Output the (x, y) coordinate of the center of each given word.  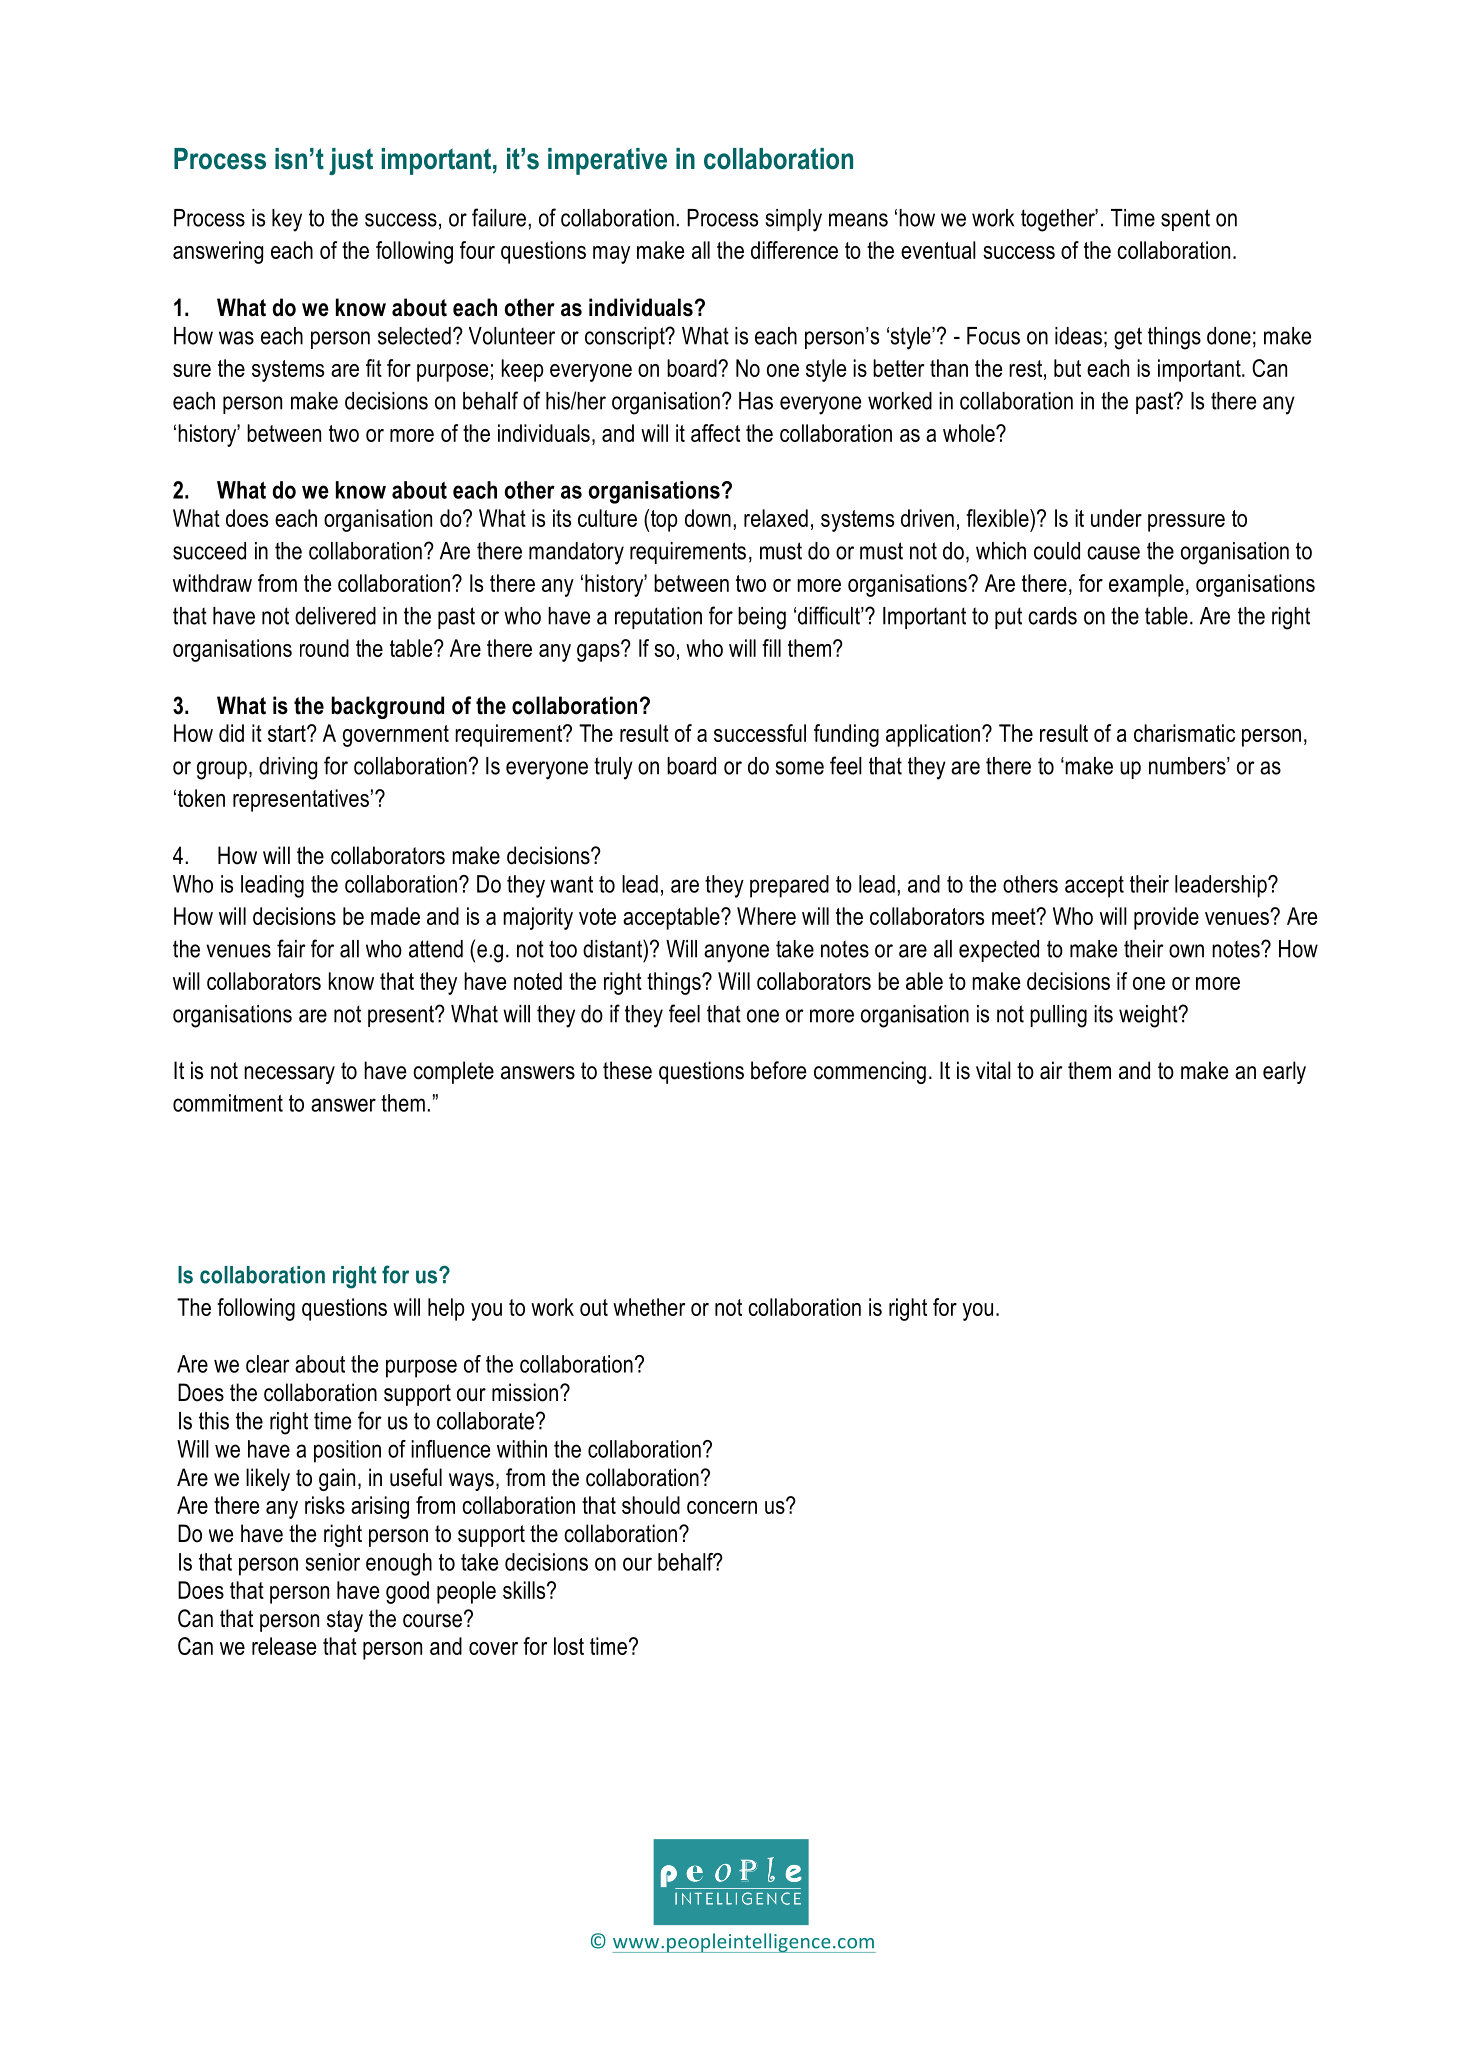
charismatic (1184, 733)
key (287, 220)
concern (722, 1507)
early (1284, 1072)
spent (1185, 220)
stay (345, 1621)
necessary (289, 1075)
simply (794, 220)
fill (771, 648)
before (778, 1070)
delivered (335, 616)
